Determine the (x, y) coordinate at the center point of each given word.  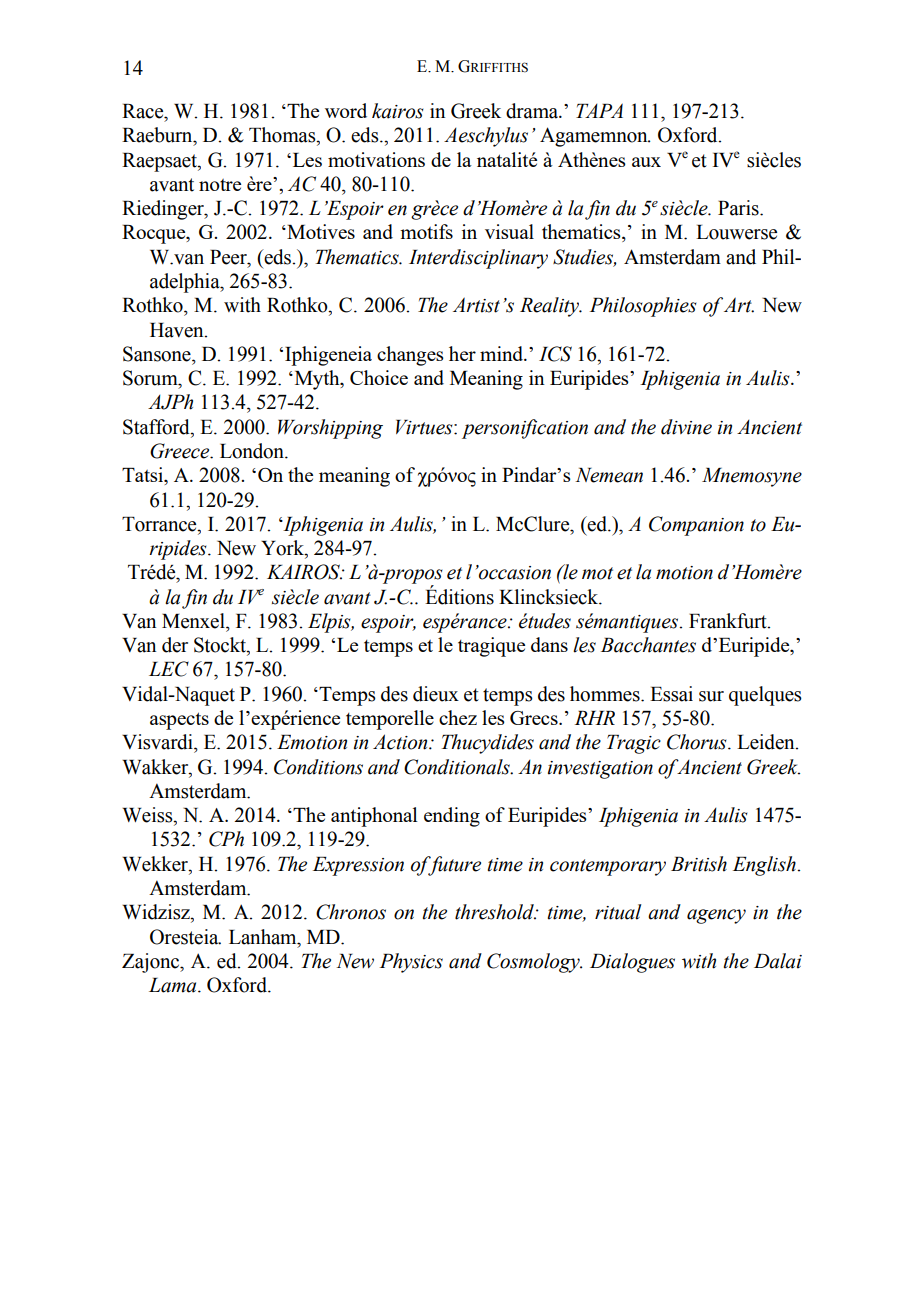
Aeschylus (486, 137)
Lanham (264, 937)
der (175, 645)
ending (452, 817)
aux (646, 162)
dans (549, 644)
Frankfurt (729, 621)
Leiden (767, 742)
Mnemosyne (752, 477)
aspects (179, 721)
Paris (739, 208)
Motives (320, 231)
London (253, 451)
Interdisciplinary (478, 259)
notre (220, 185)
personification (525, 429)
